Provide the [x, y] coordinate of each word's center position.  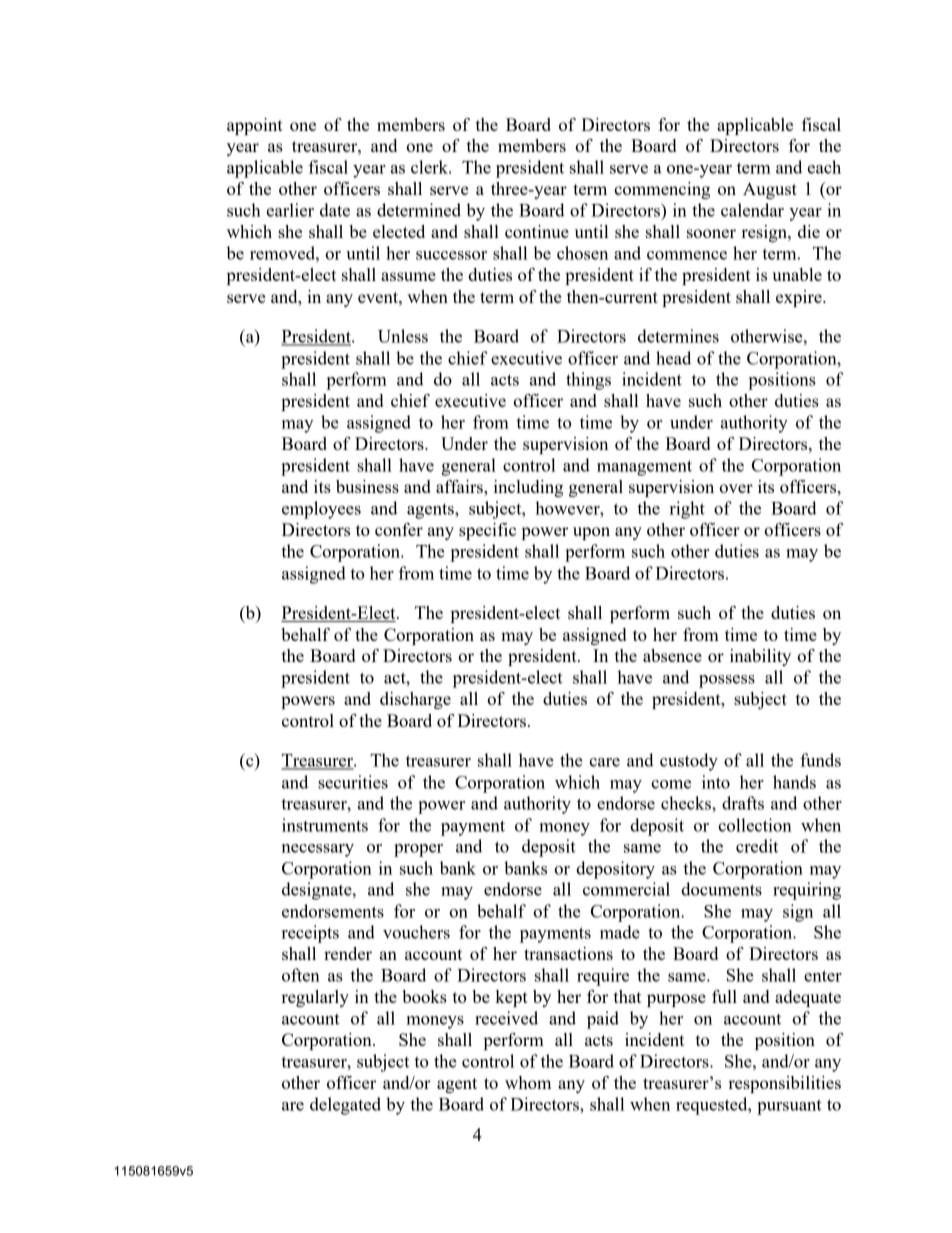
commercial [626, 889]
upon [591, 533]
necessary [318, 850]
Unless [403, 336]
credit [757, 846]
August [770, 190]
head [673, 358]
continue [537, 231]
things [588, 381]
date [335, 210]
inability [760, 657]
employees [321, 510]
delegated [345, 1106]
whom [528, 1082]
